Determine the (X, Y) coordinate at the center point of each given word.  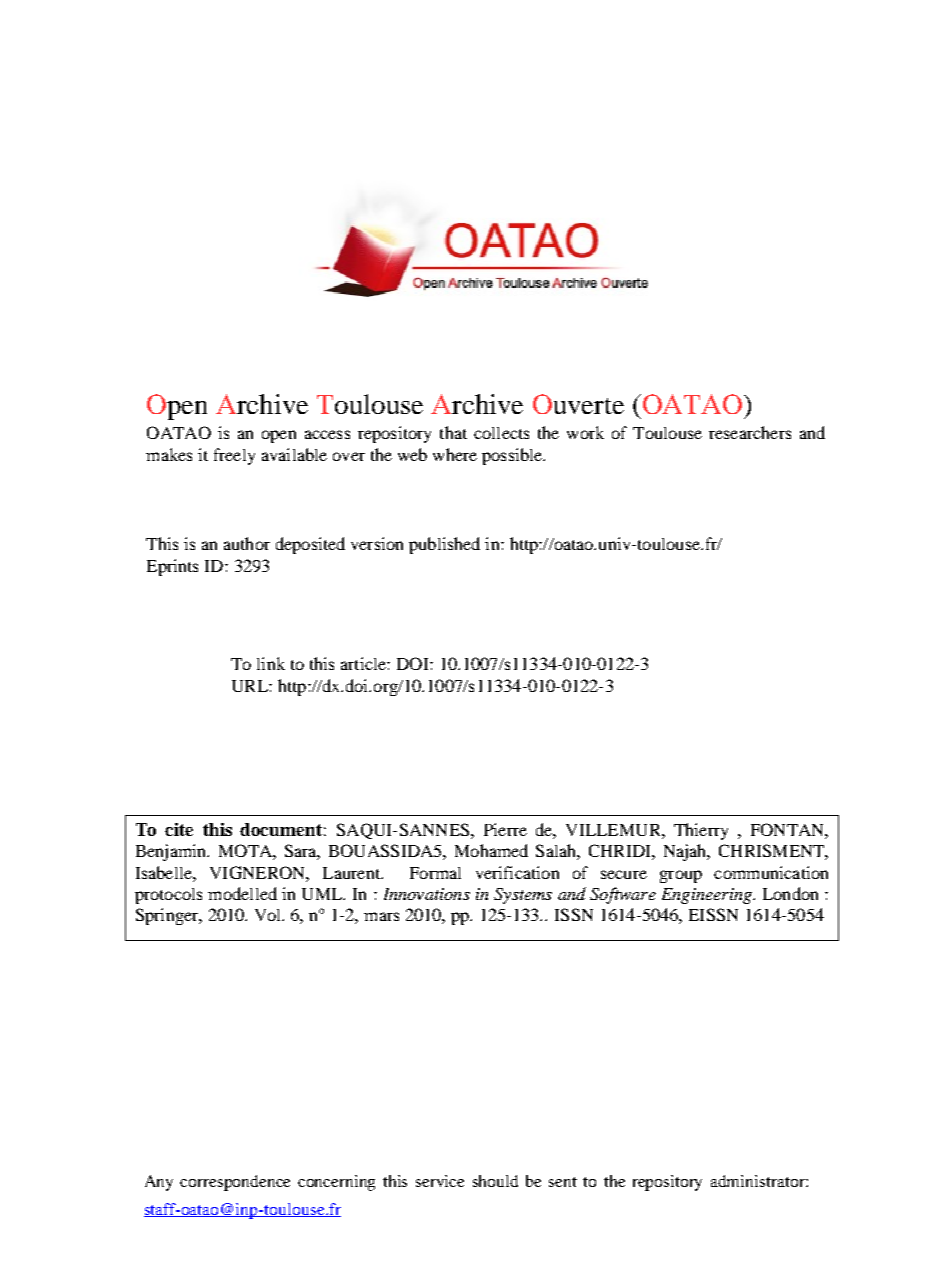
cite (179, 829)
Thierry (701, 831)
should (495, 1181)
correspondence (235, 1183)
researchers (750, 432)
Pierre (505, 829)
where (455, 454)
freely (234, 456)
